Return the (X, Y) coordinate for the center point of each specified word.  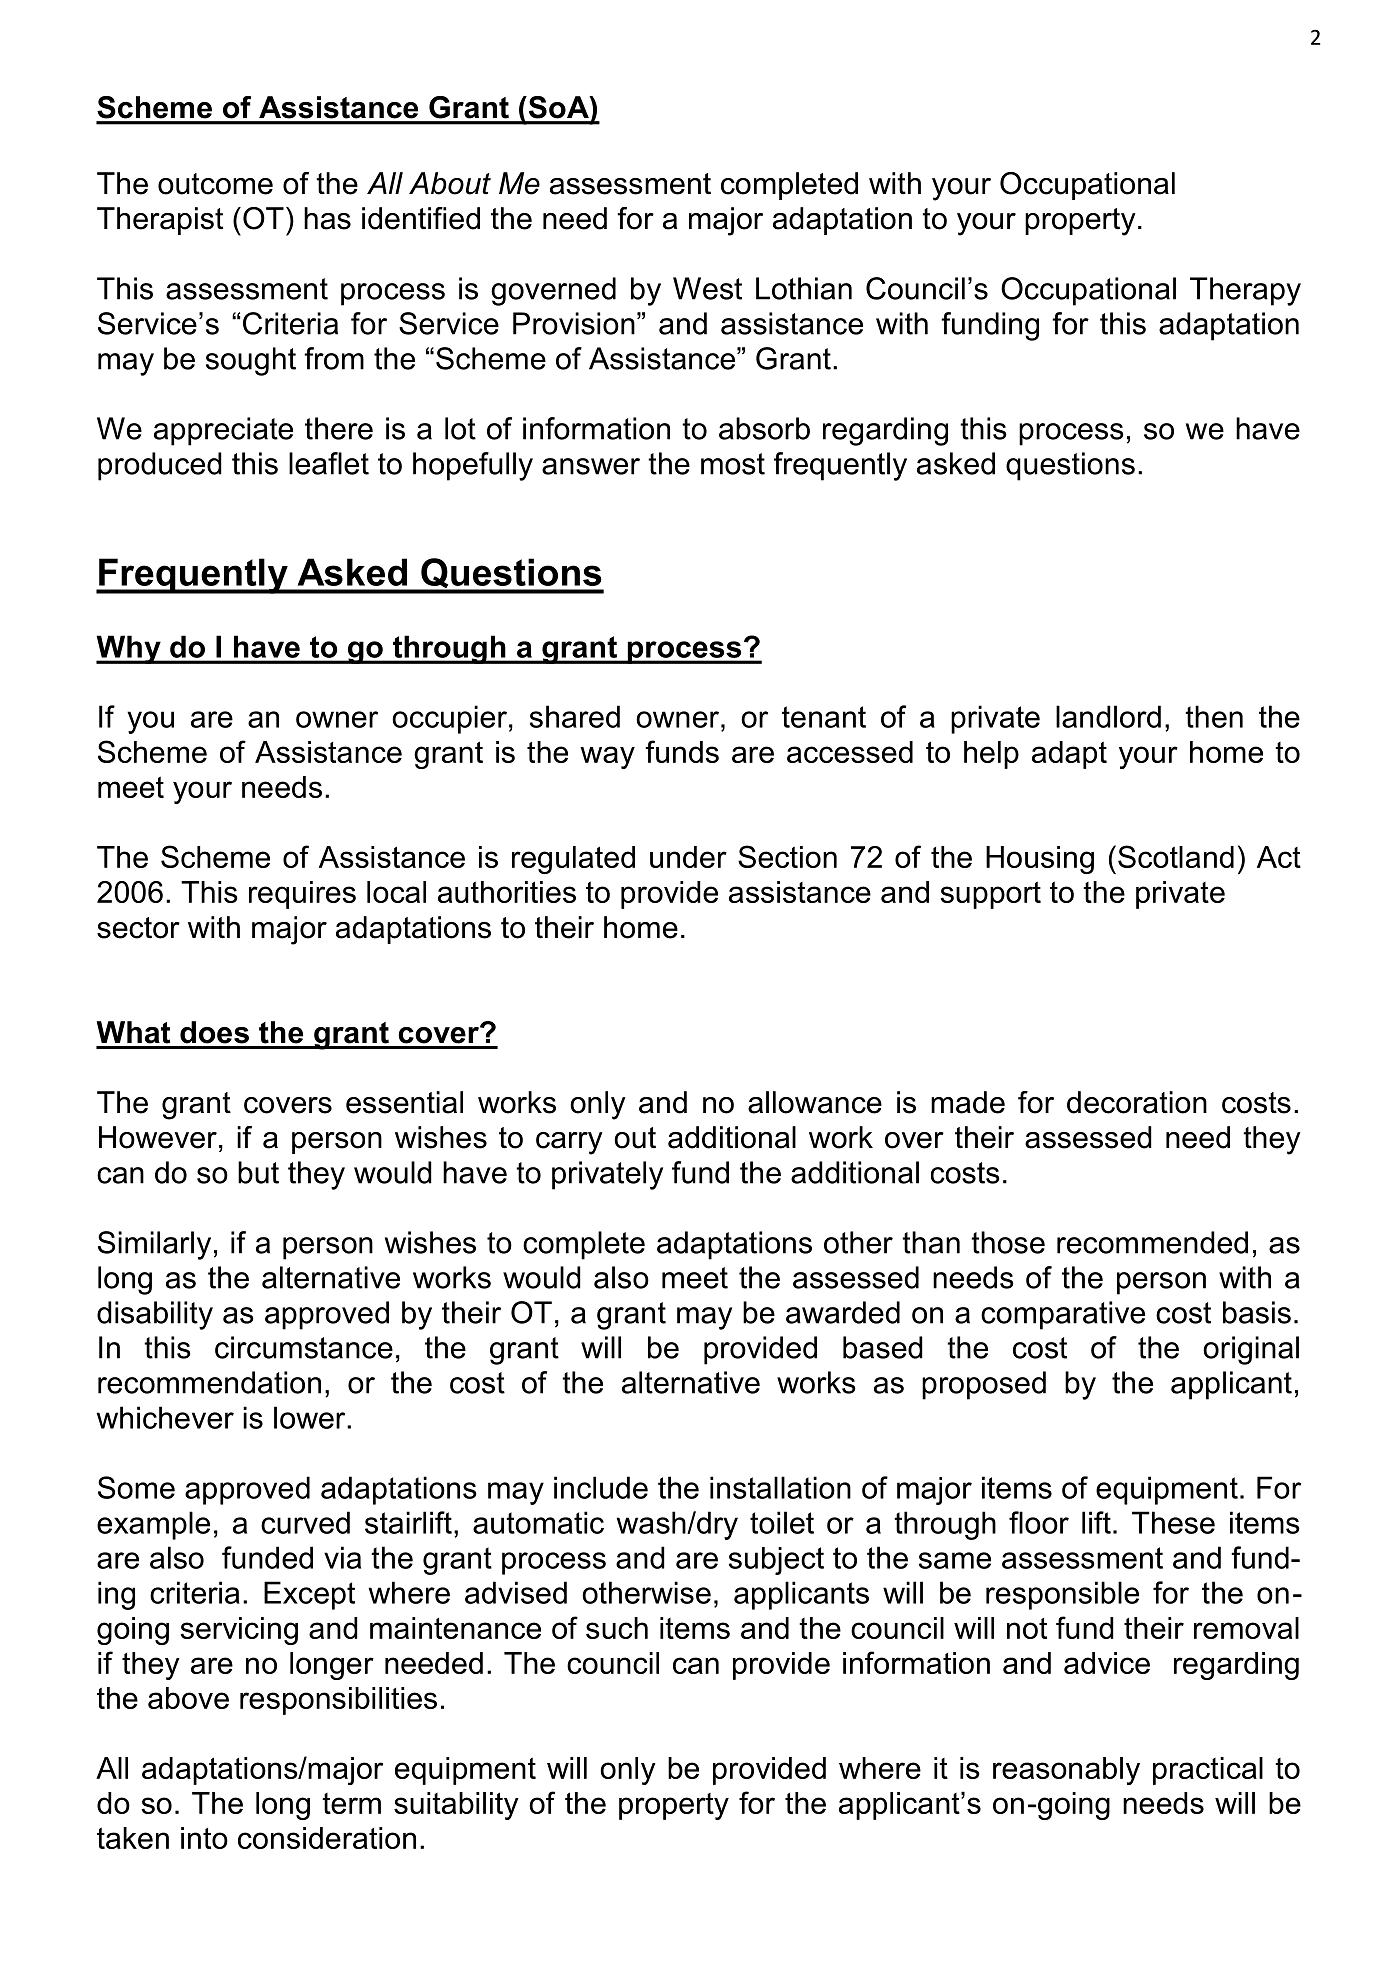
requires (302, 895)
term (351, 1803)
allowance (815, 1102)
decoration (1137, 1102)
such (617, 1628)
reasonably (1066, 1771)
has (327, 218)
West (707, 288)
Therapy (1245, 291)
